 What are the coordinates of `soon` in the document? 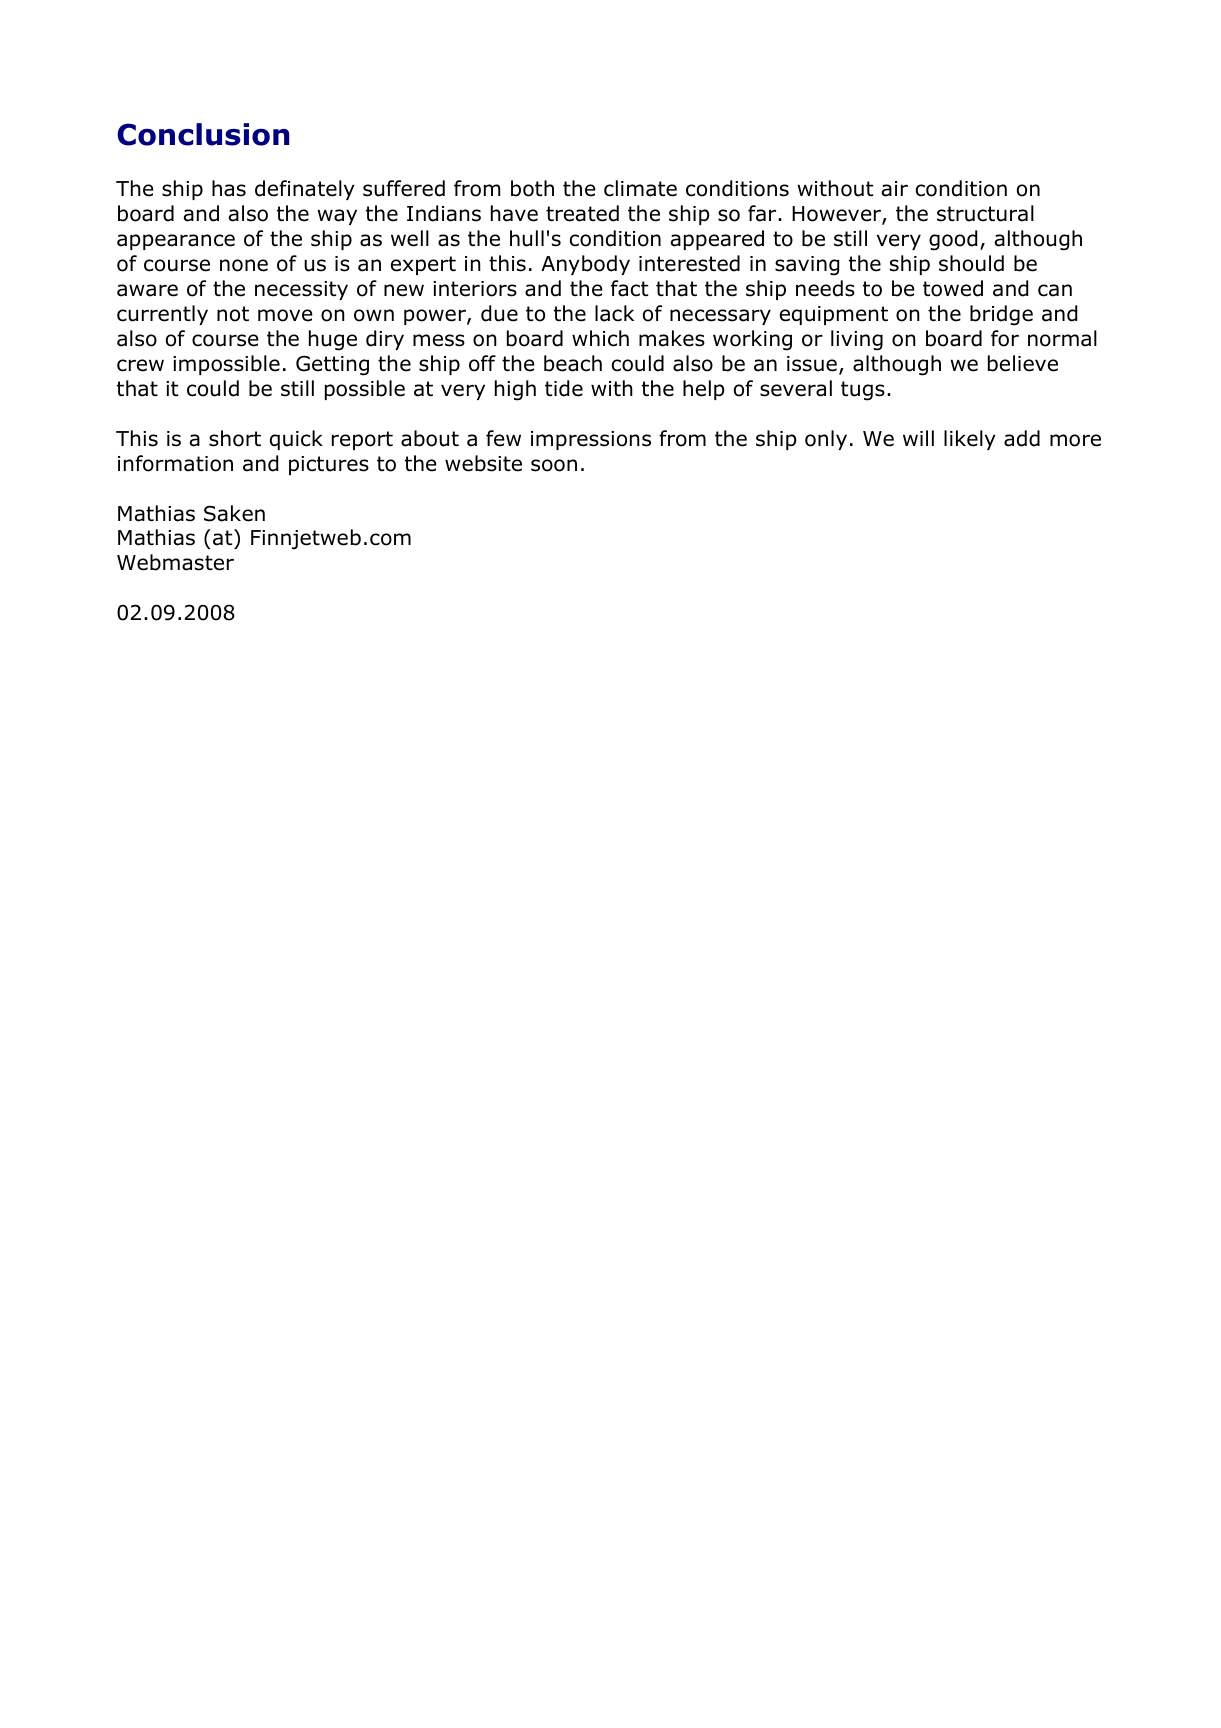 It's located at (554, 465).
